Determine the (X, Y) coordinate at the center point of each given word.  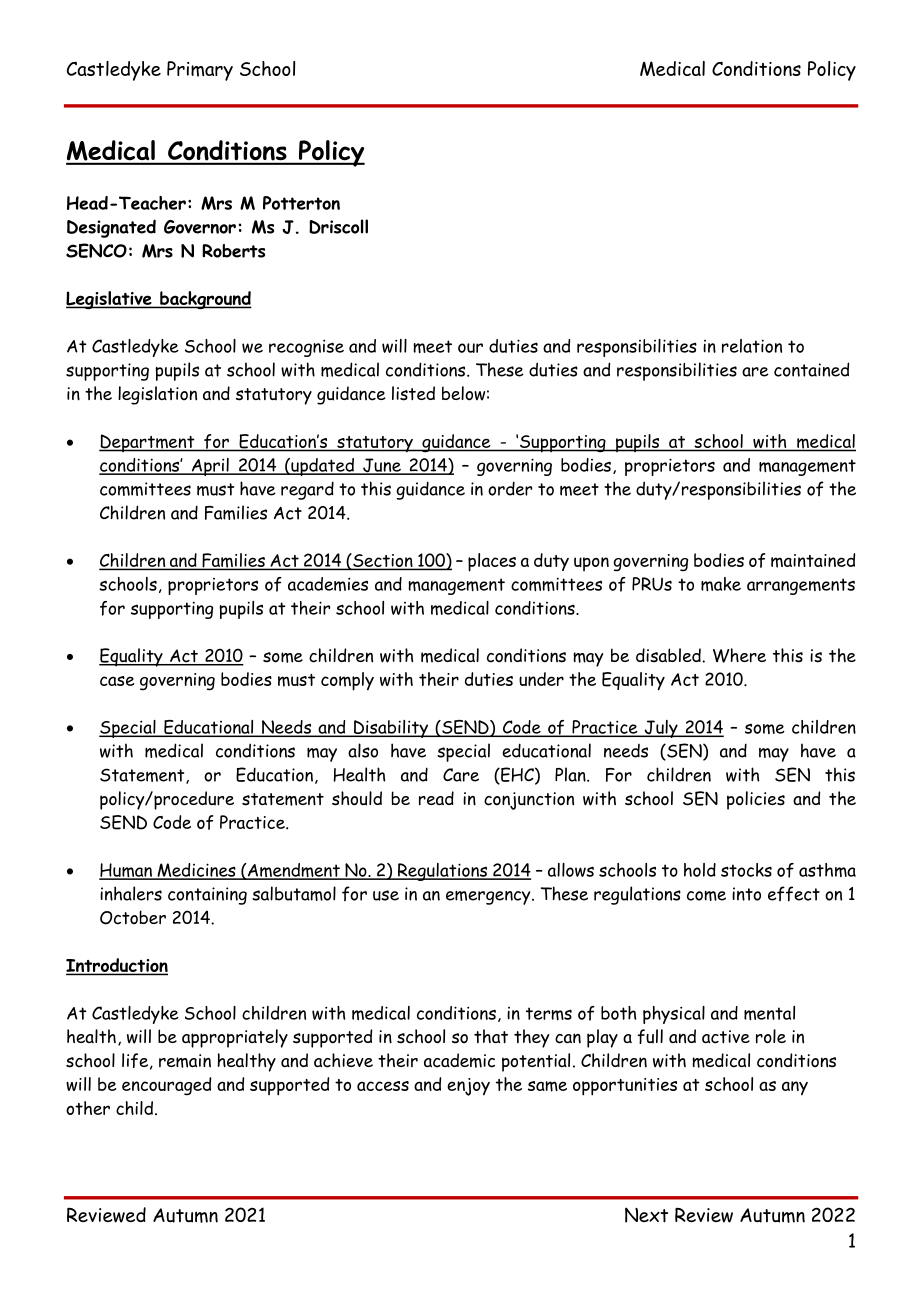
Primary (200, 71)
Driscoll (338, 226)
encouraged (166, 1086)
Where (739, 655)
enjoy (468, 1087)
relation (752, 346)
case (117, 681)
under (541, 679)
